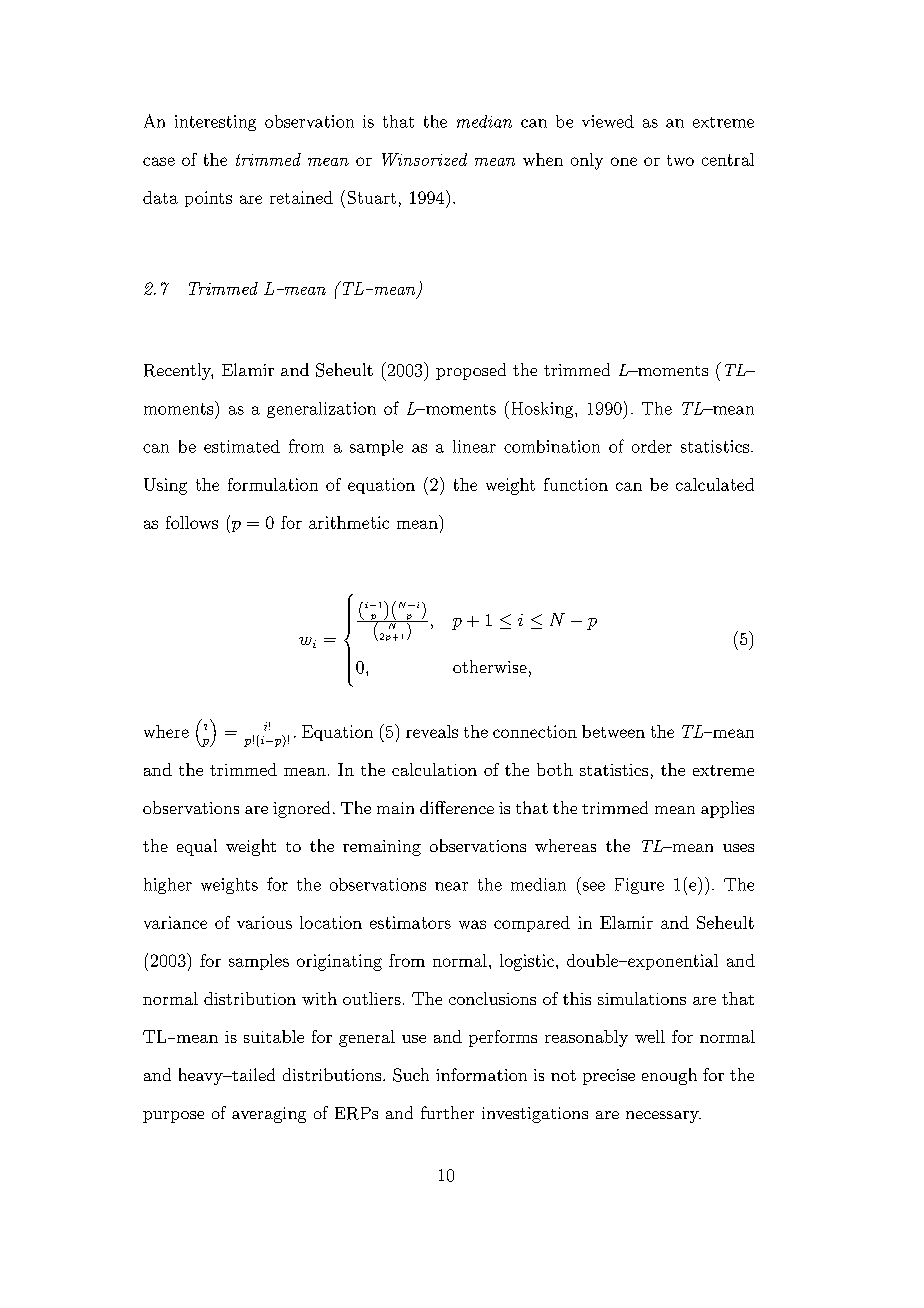 The width and height of the document is (924, 1308). Describe the element at coordinates (215, 123) in the document. I see `interesting` at that location.
